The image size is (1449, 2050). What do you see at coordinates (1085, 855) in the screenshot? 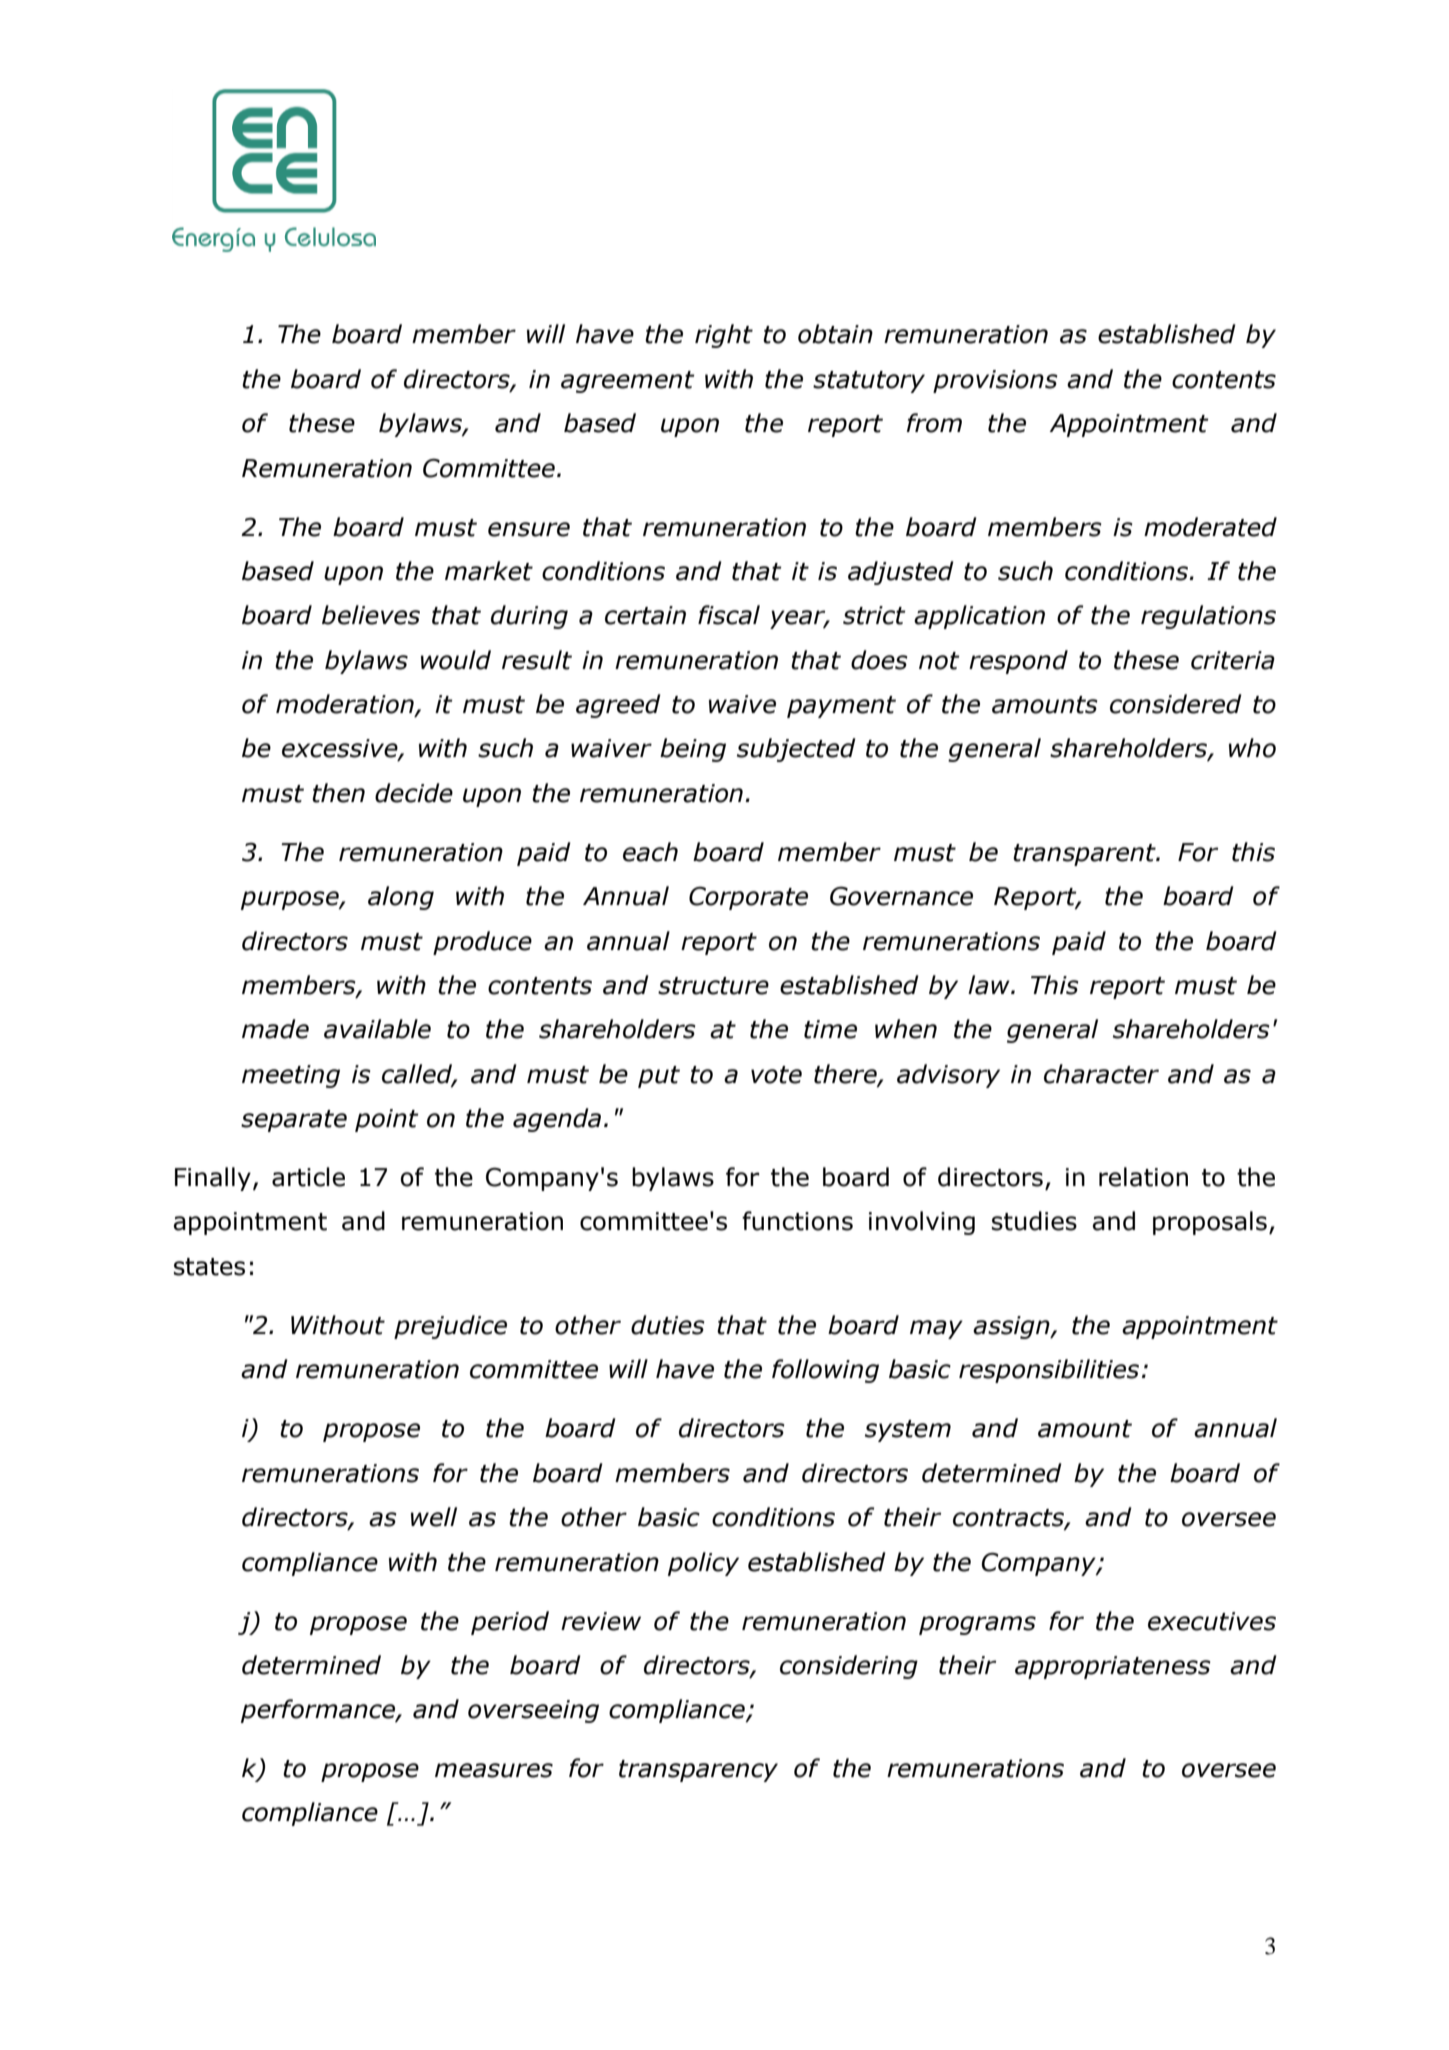
I see `transparent` at bounding box center [1085, 855].
